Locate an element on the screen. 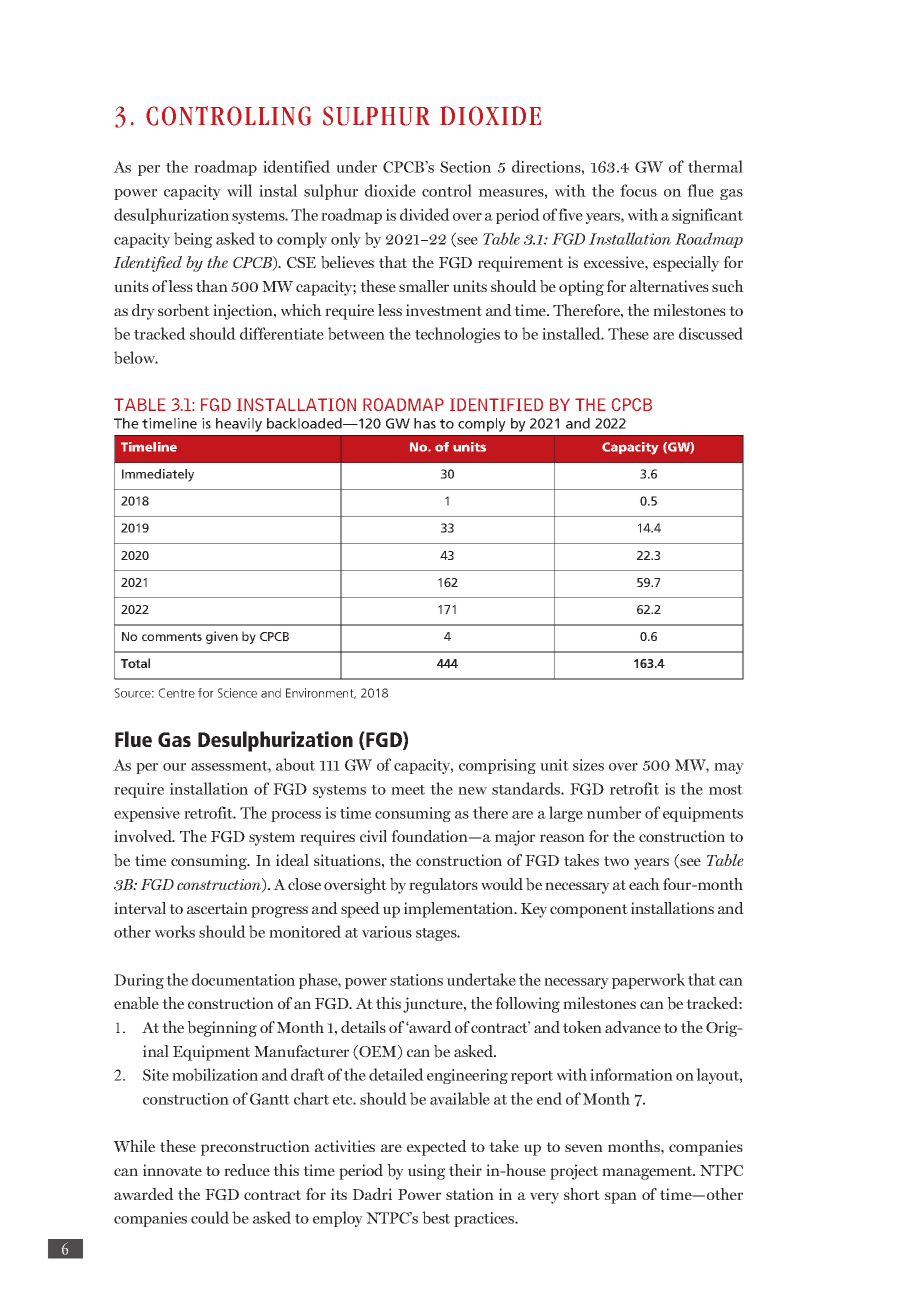 This screenshot has width=915, height=1316. Immediately is located at coordinates (158, 475).
